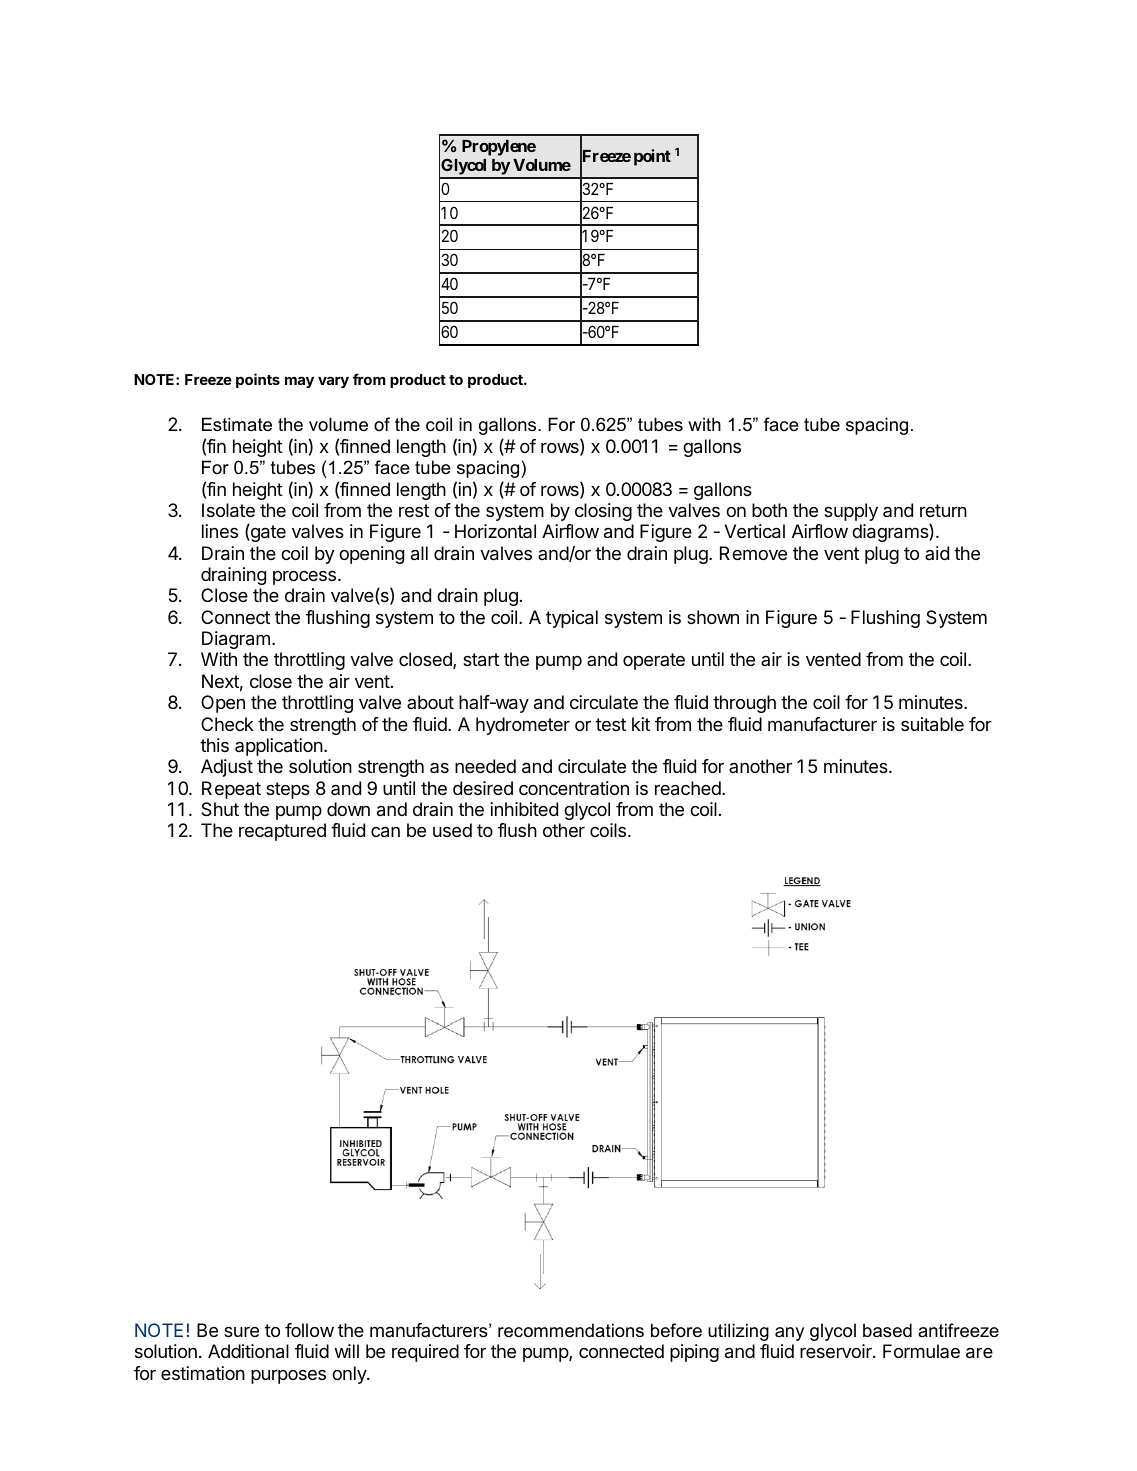 This page has height=1471, width=1137. I want to click on recaptured, so click(282, 832).
